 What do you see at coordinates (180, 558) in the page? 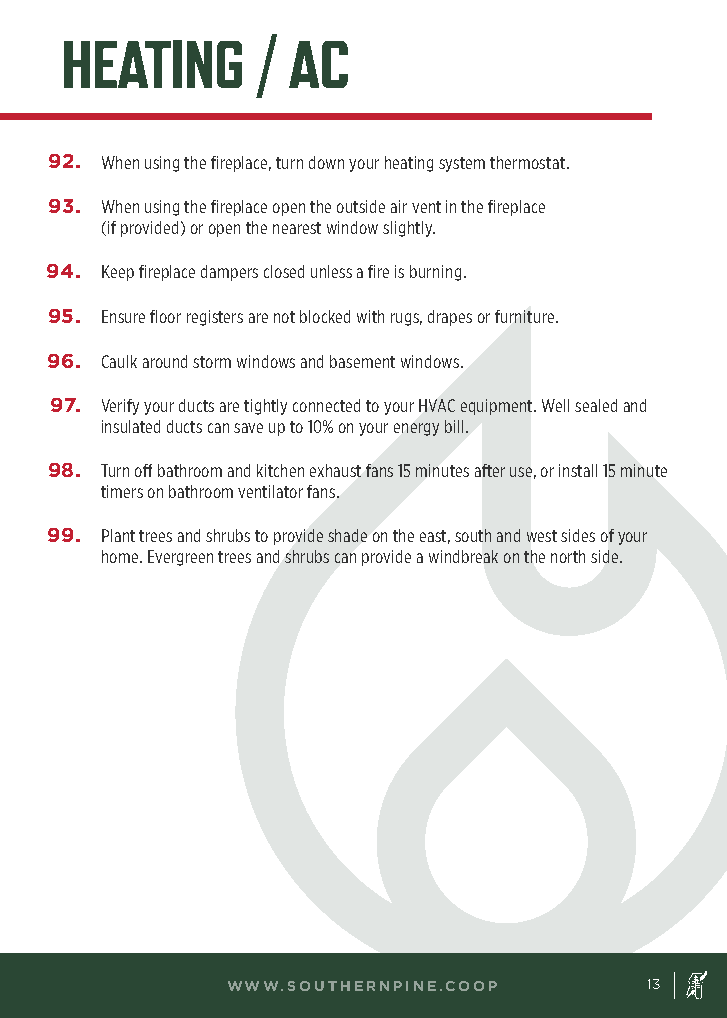
I see `Evergreen` at bounding box center [180, 558].
